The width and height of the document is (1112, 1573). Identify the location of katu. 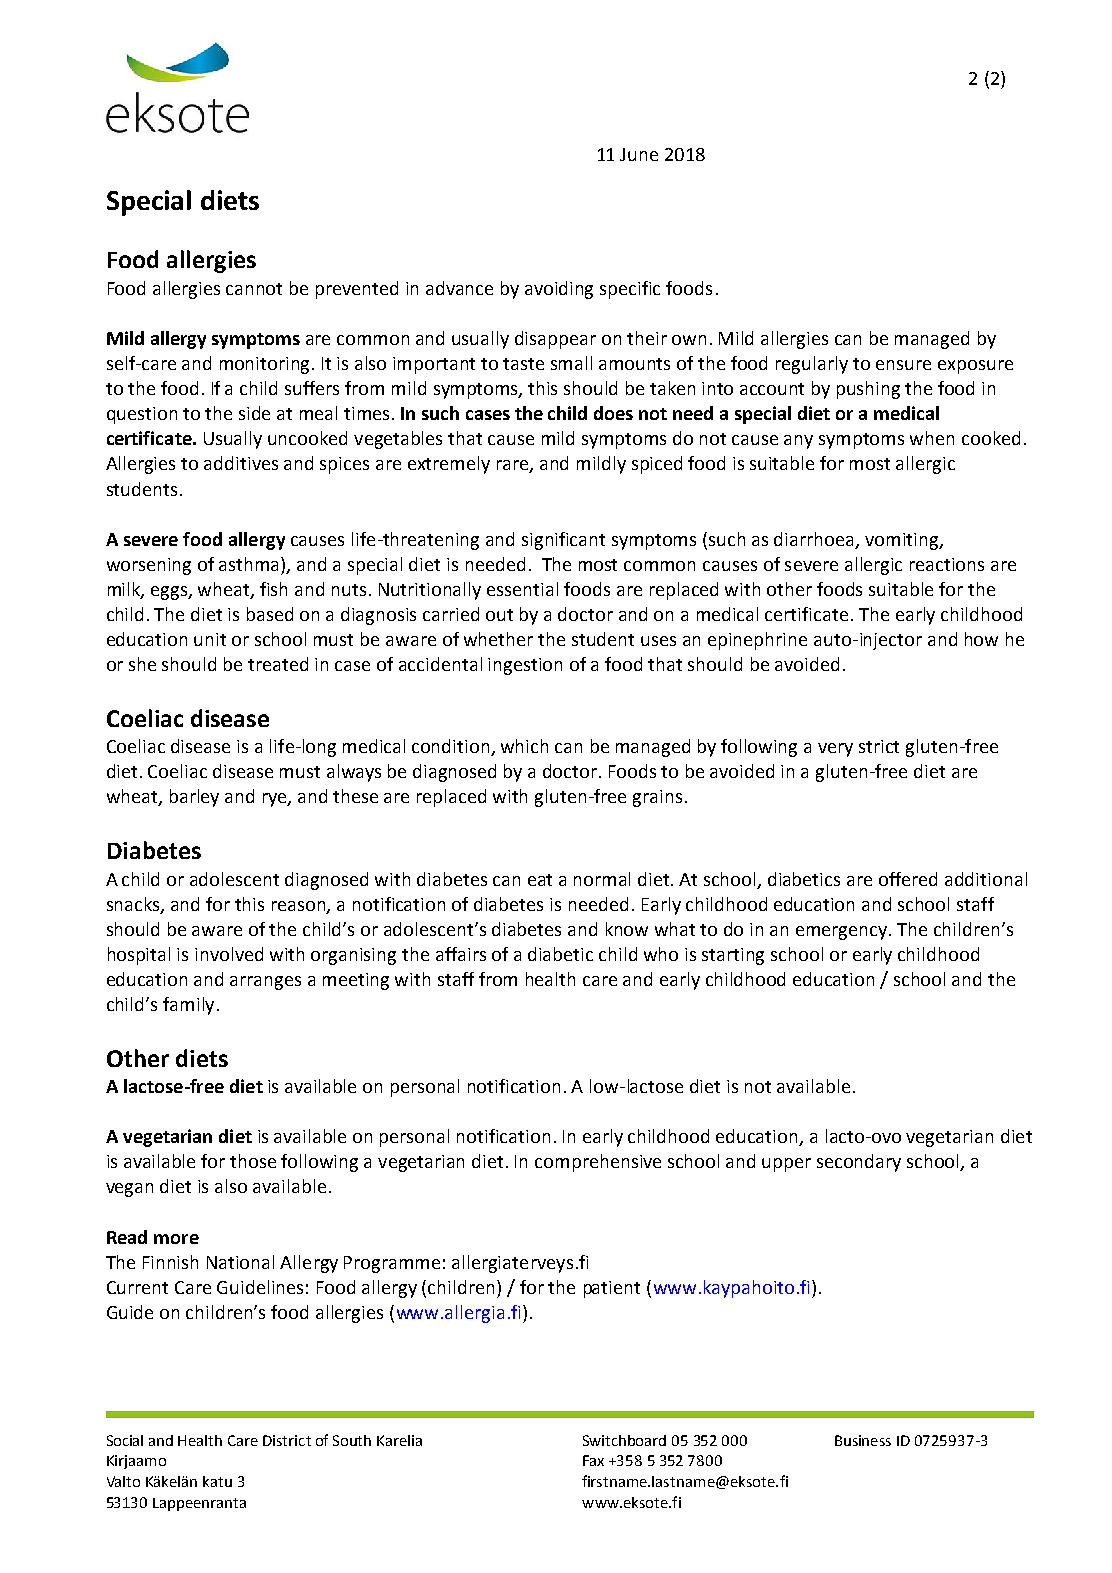
(217, 1481).
